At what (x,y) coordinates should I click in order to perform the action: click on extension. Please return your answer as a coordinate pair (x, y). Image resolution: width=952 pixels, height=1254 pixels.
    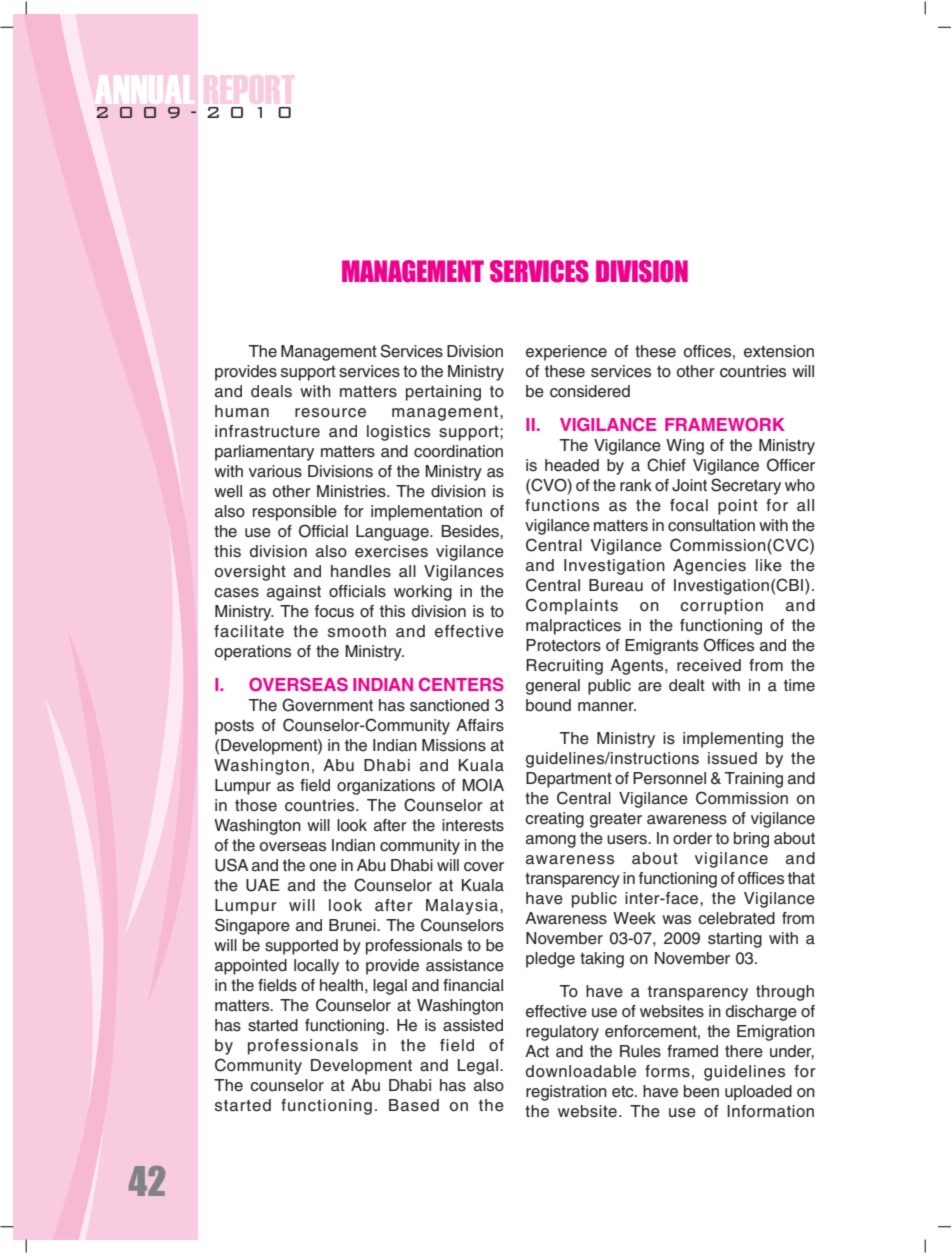
    Looking at the image, I should click on (779, 351).
